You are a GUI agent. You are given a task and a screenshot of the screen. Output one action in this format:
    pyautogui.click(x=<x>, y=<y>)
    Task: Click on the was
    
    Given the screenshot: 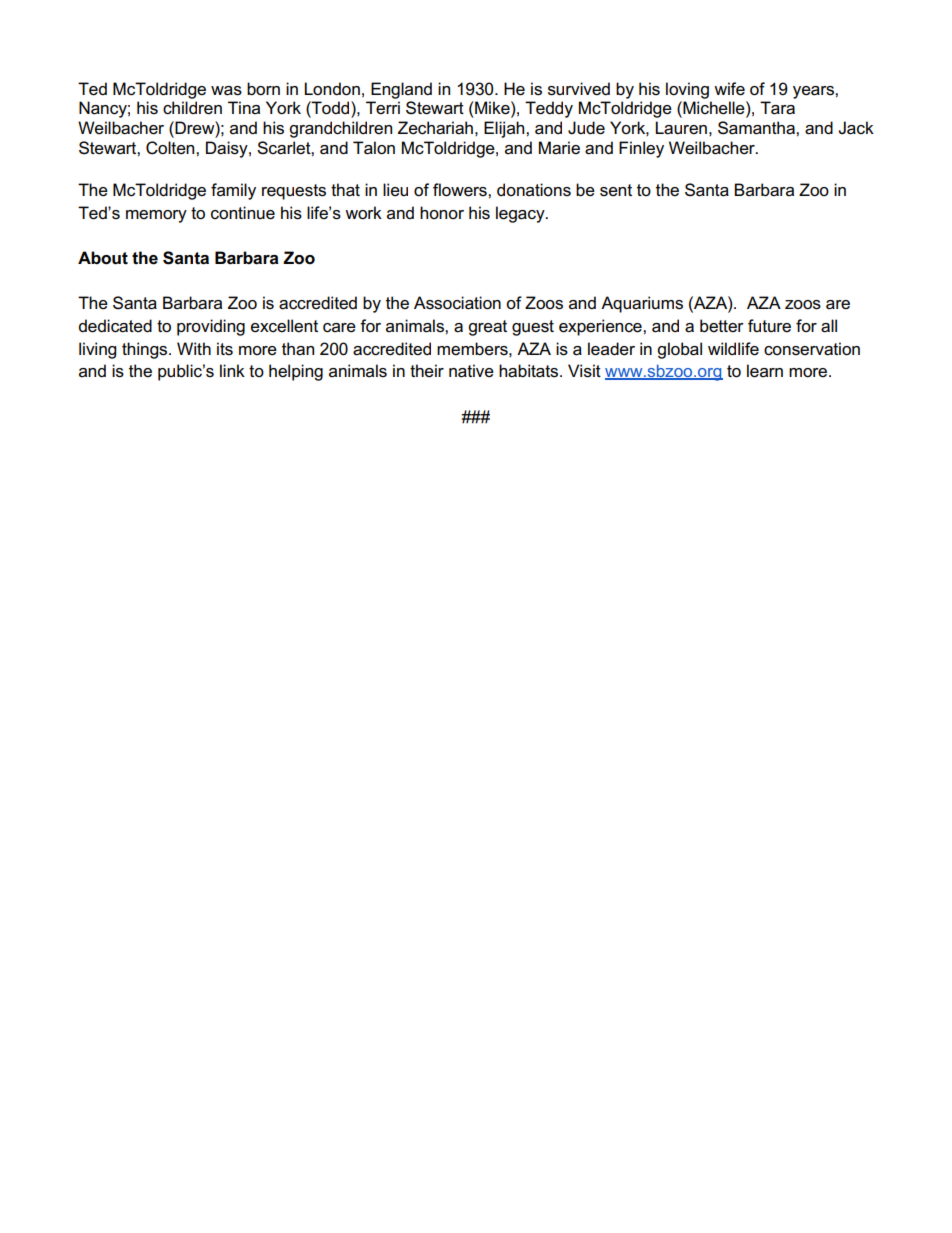 What is the action you would take?
    pyautogui.click(x=226, y=91)
